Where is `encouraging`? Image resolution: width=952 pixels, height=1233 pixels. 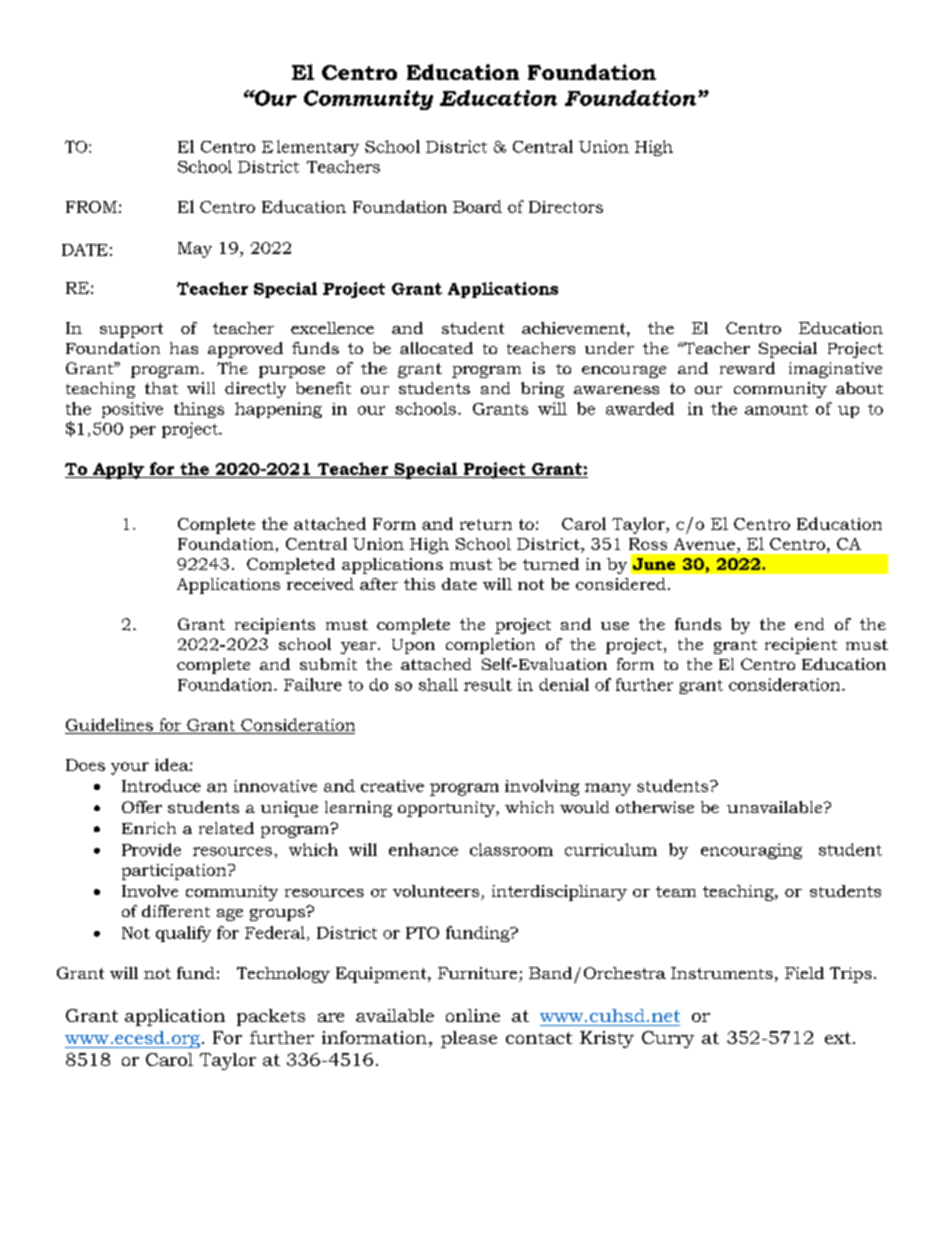 encouraging is located at coordinates (751, 851).
